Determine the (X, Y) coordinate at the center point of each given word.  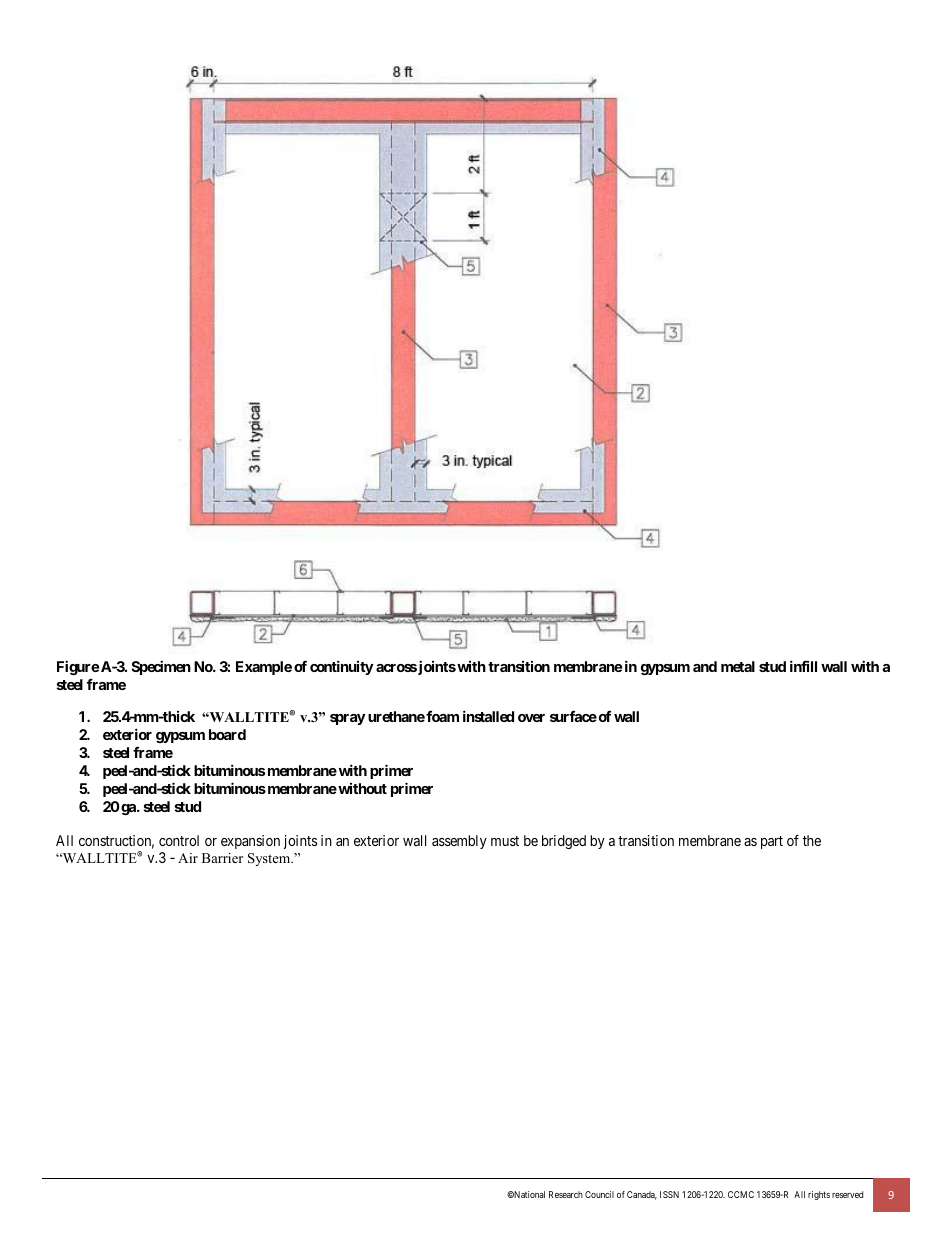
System (270, 859)
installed (488, 716)
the (812, 840)
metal (738, 666)
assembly (459, 842)
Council (599, 1194)
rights (819, 1195)
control (179, 840)
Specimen (161, 667)
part (772, 842)
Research (566, 1194)
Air (188, 858)
